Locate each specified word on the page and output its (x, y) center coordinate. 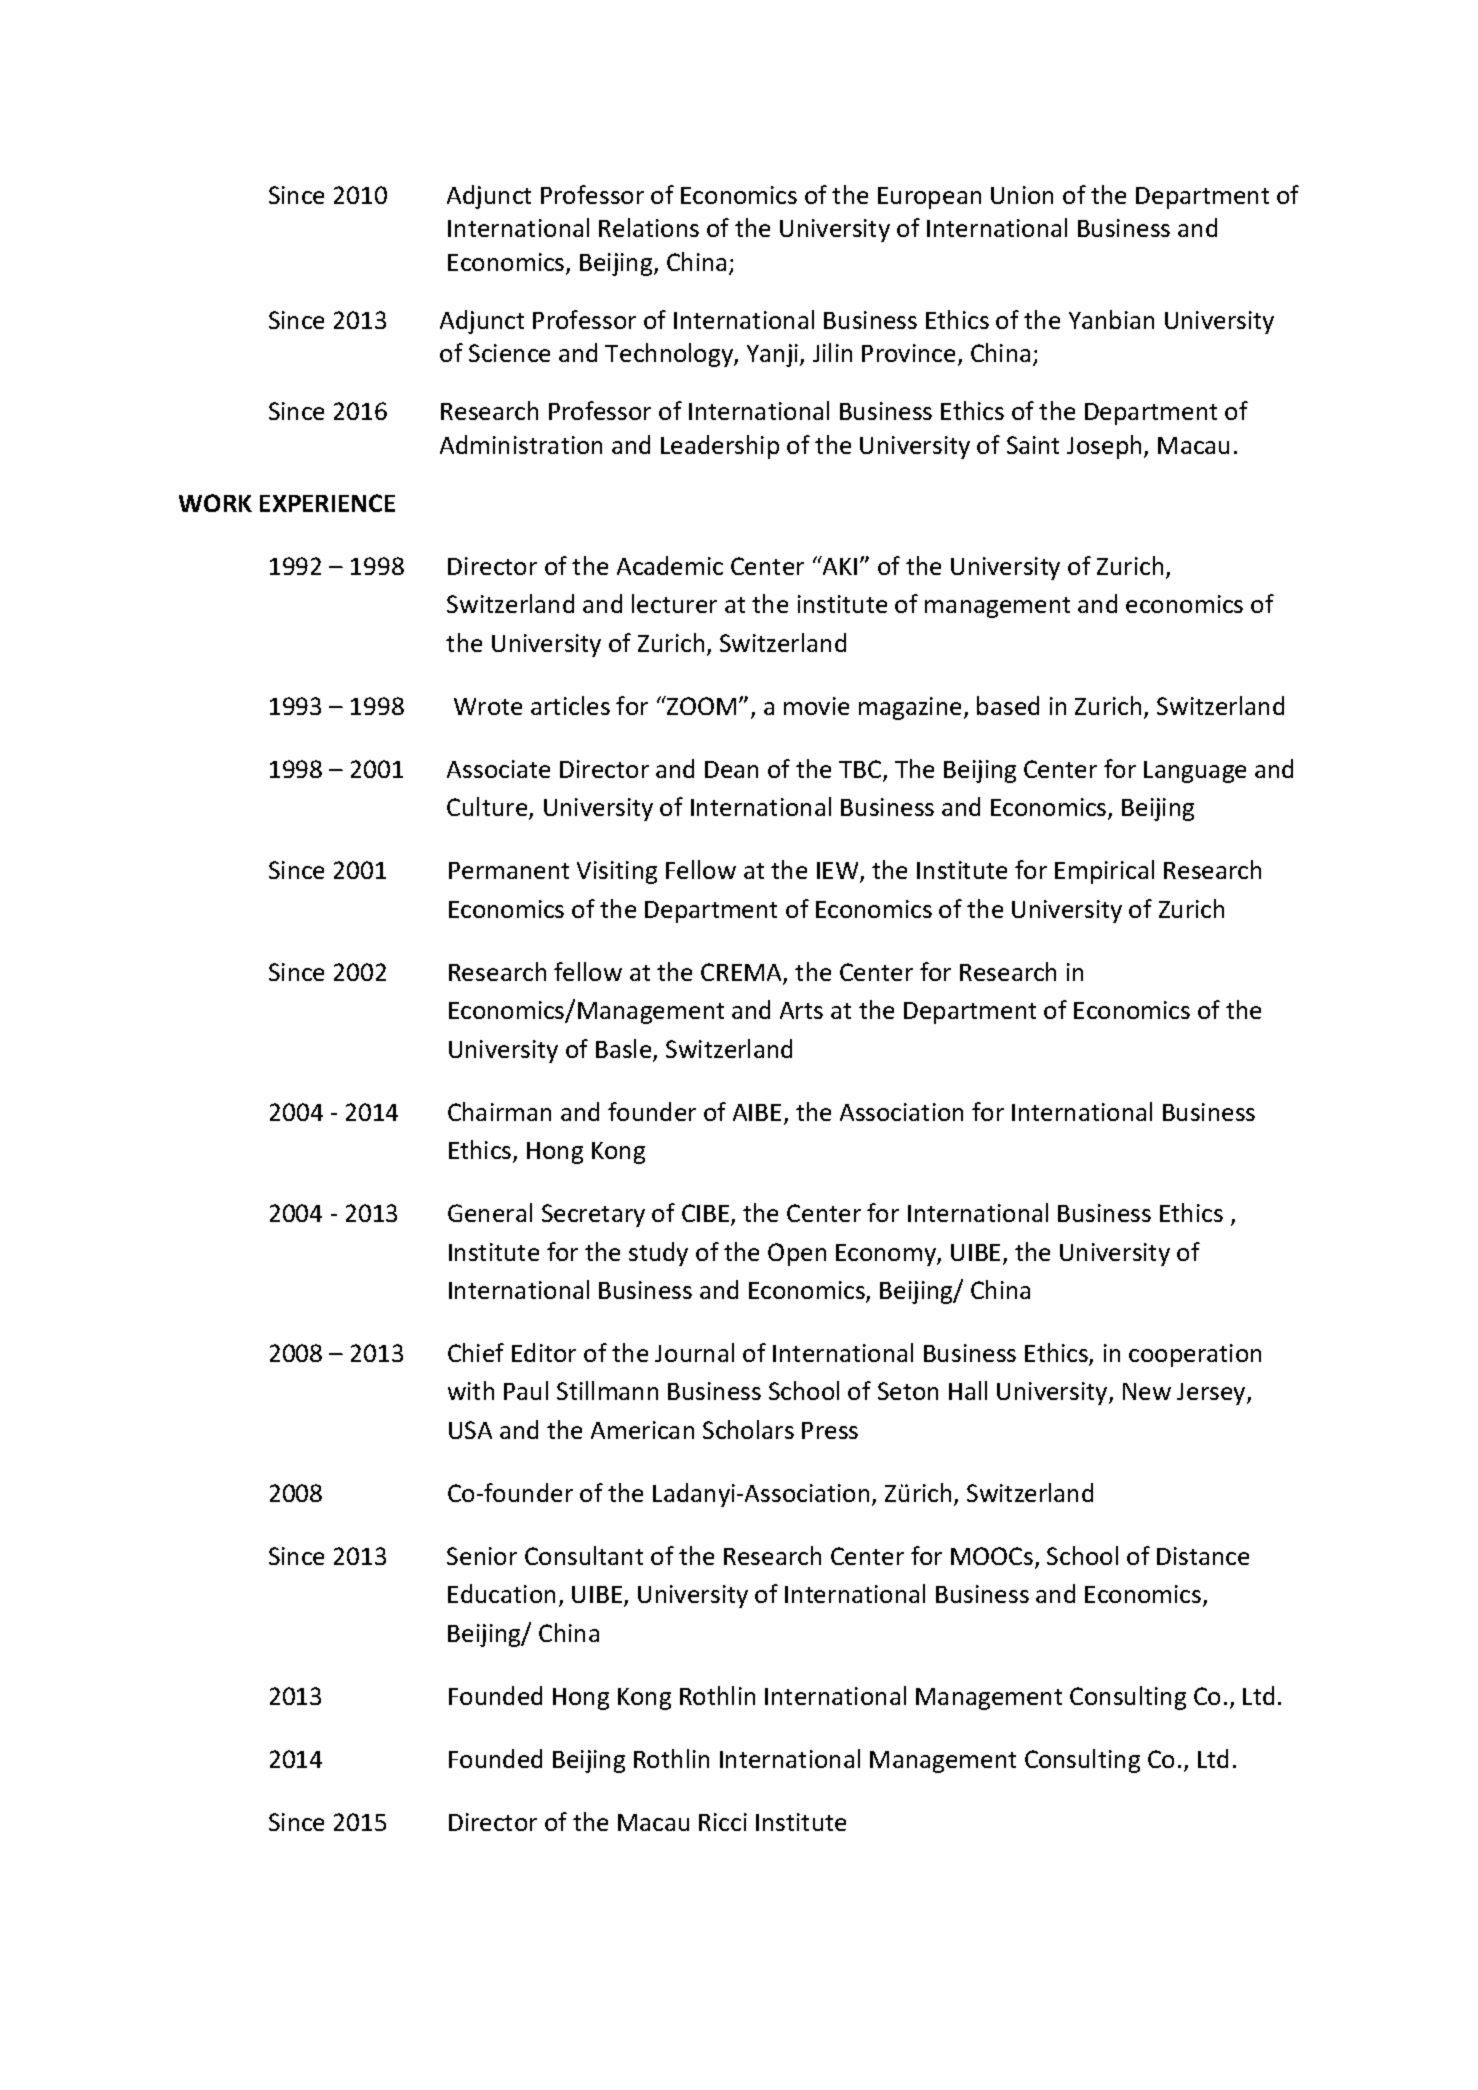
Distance (1203, 1556)
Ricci (723, 1822)
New (1147, 1391)
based (1008, 705)
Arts (801, 1010)
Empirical (1104, 872)
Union (1022, 195)
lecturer (674, 603)
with (471, 1390)
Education (501, 1593)
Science (509, 353)
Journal (694, 1352)
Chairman (499, 1111)
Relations (649, 227)
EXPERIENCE (327, 503)
